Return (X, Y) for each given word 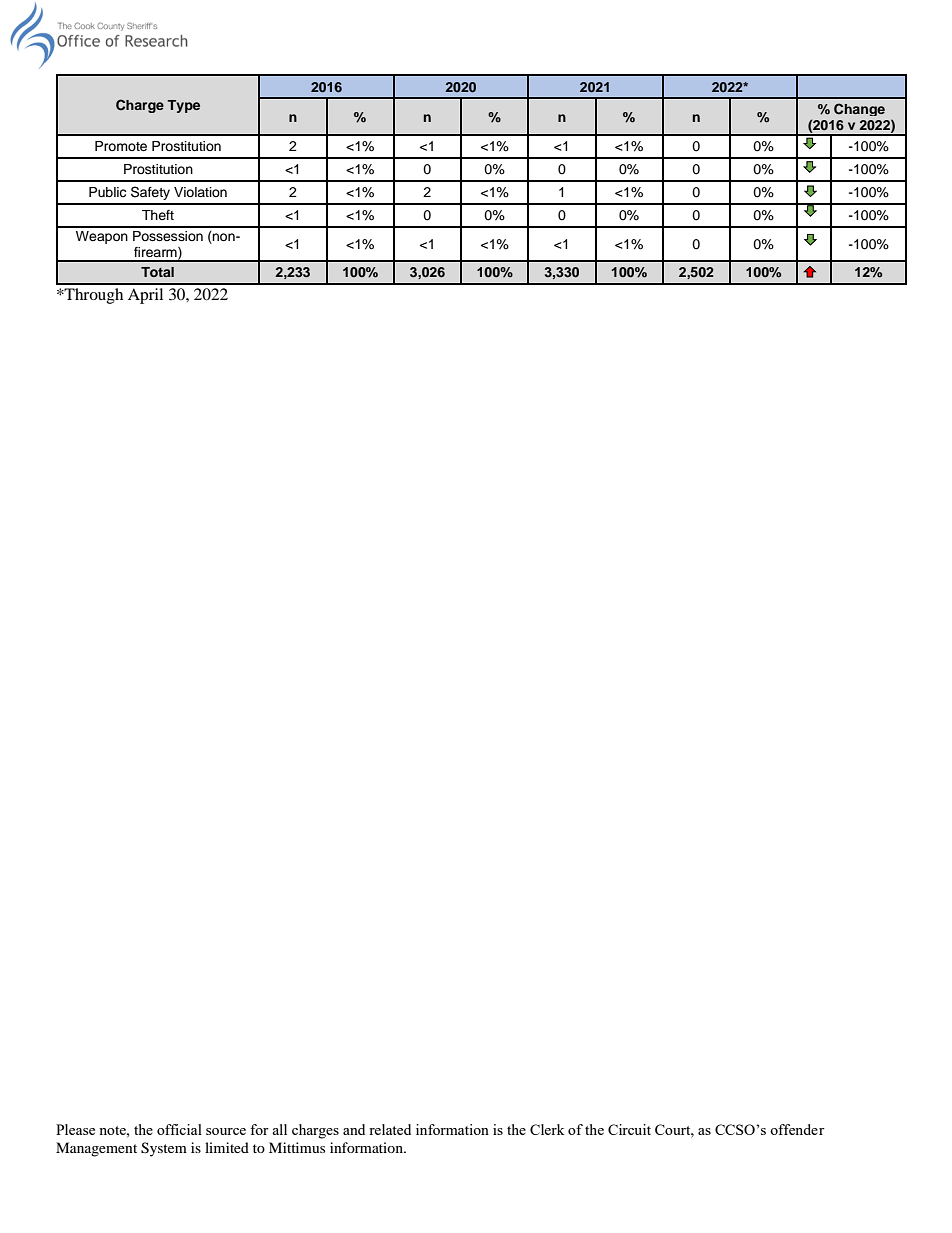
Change (859, 109)
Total (157, 272)
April (145, 296)
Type (183, 106)
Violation (200, 192)
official (179, 1129)
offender (797, 1129)
